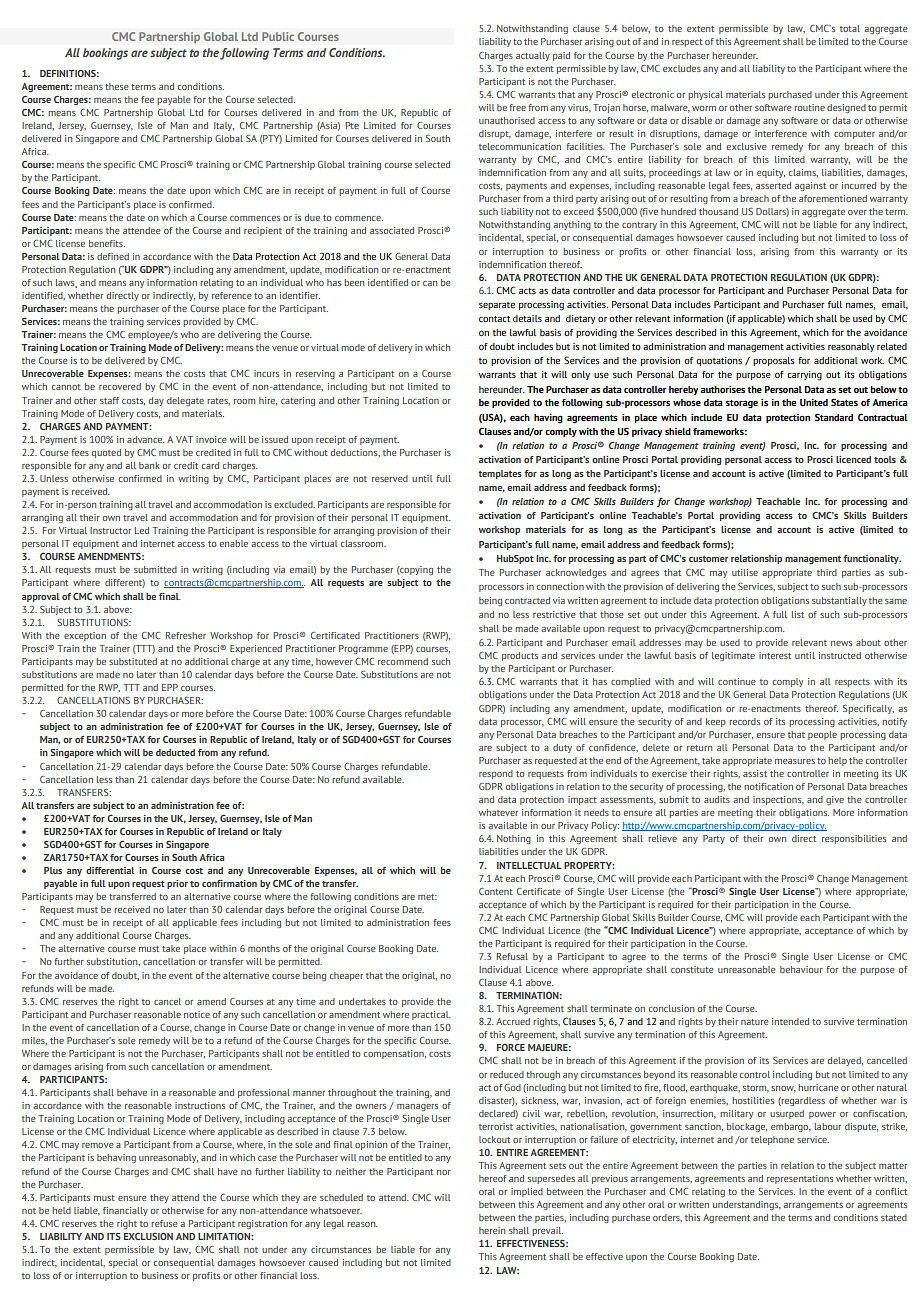 This document has width=924, height=1308. I want to click on templates, so click(500, 474).
